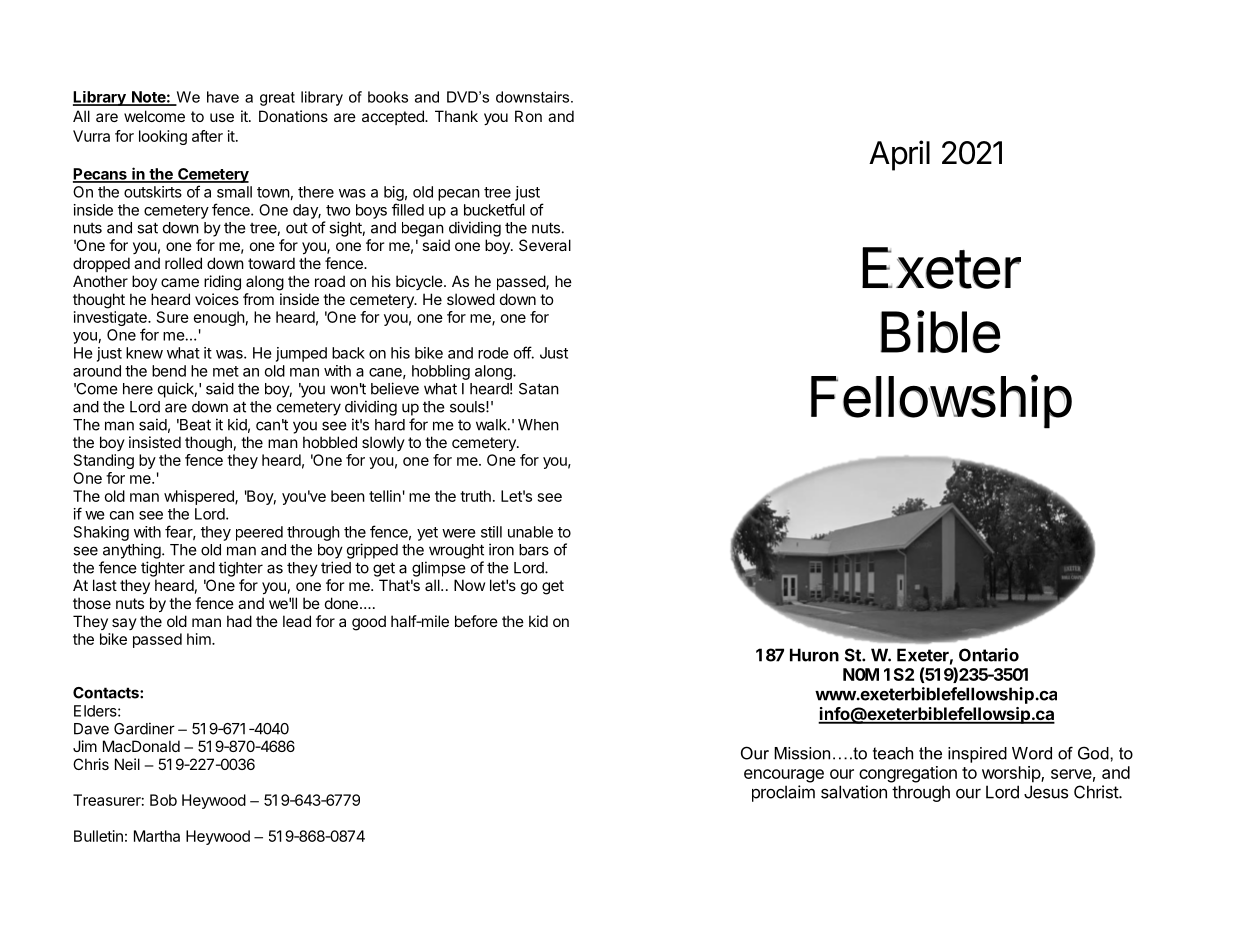 The image size is (1233, 952). I want to click on unable, so click(530, 532).
